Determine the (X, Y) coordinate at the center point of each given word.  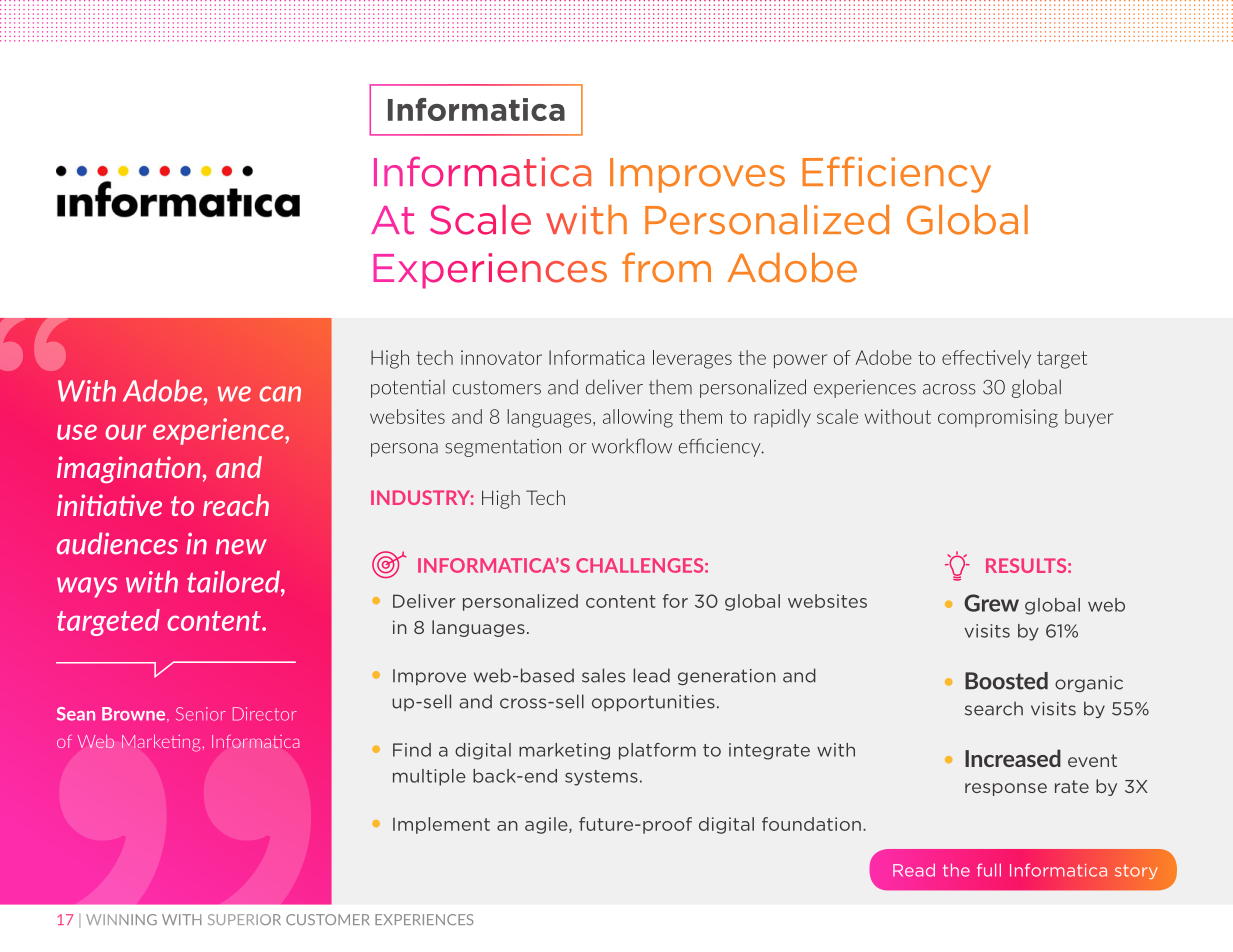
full (989, 870)
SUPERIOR (244, 919)
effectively (986, 359)
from (666, 267)
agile (547, 825)
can (280, 394)
